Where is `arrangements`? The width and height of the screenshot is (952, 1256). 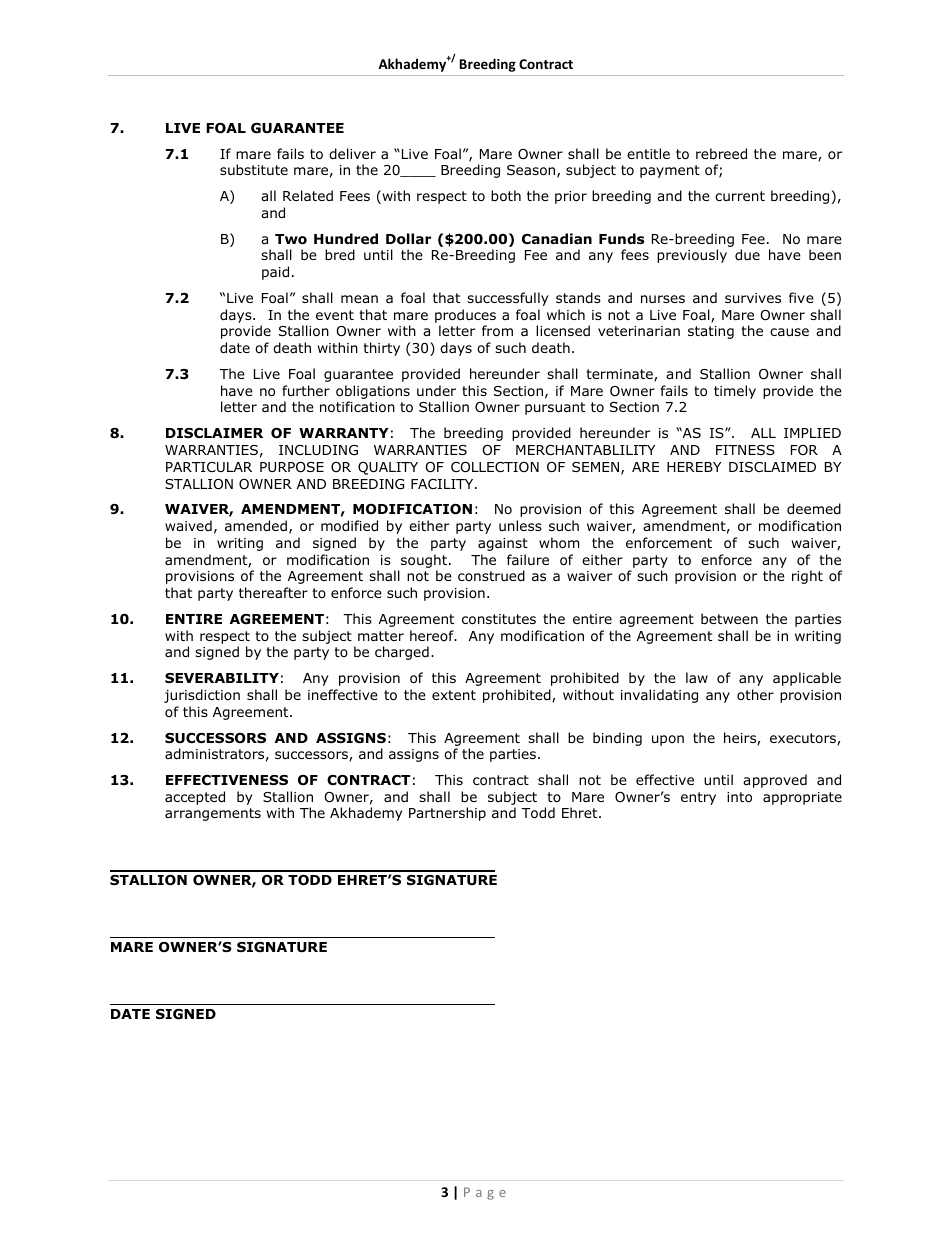
arrangements is located at coordinates (213, 814).
